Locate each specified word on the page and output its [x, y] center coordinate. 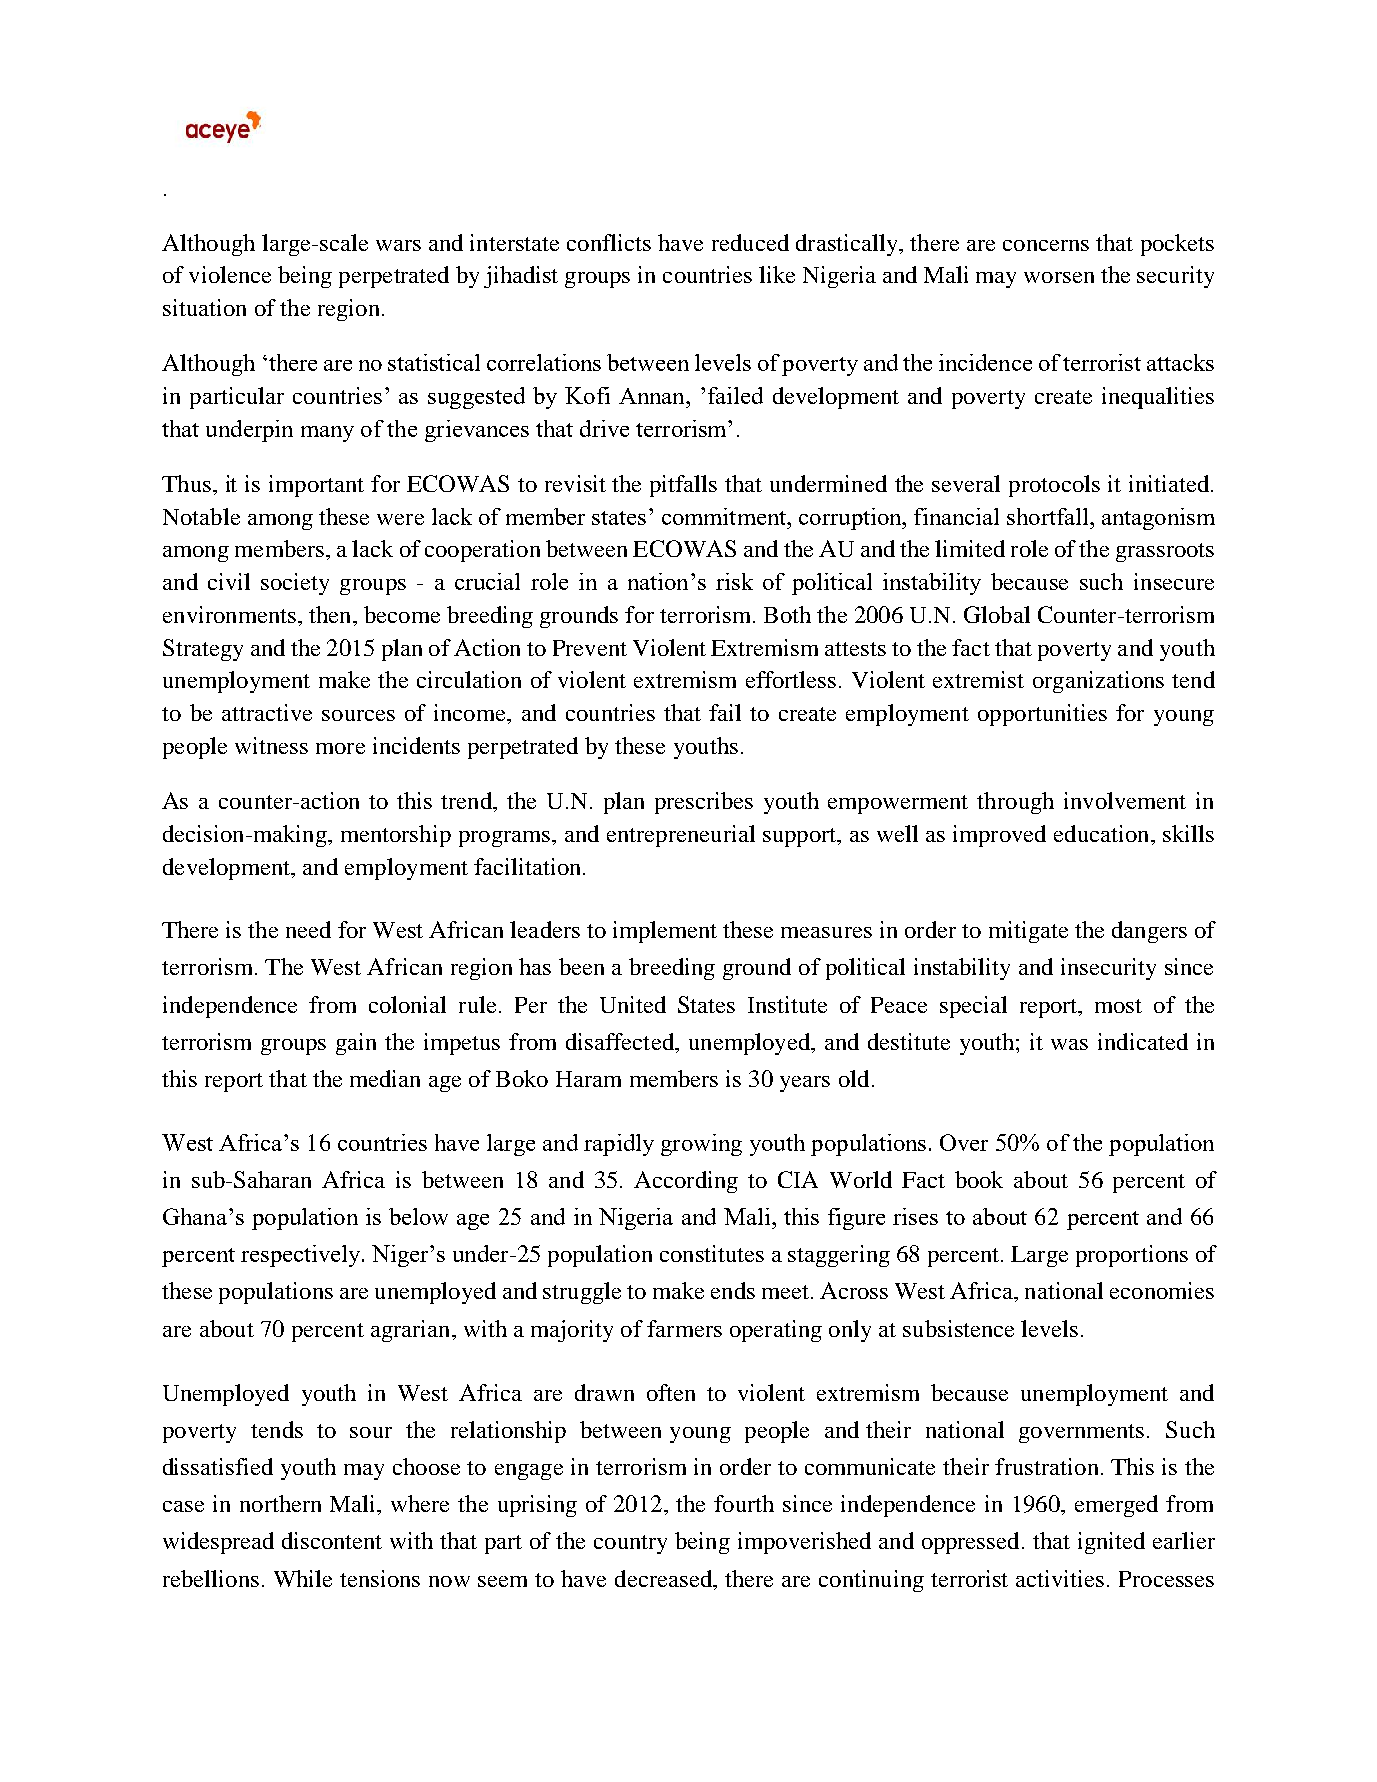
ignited [1111, 1543]
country [630, 1544]
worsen [1059, 277]
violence [230, 274]
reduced [750, 242]
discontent [332, 1540]
